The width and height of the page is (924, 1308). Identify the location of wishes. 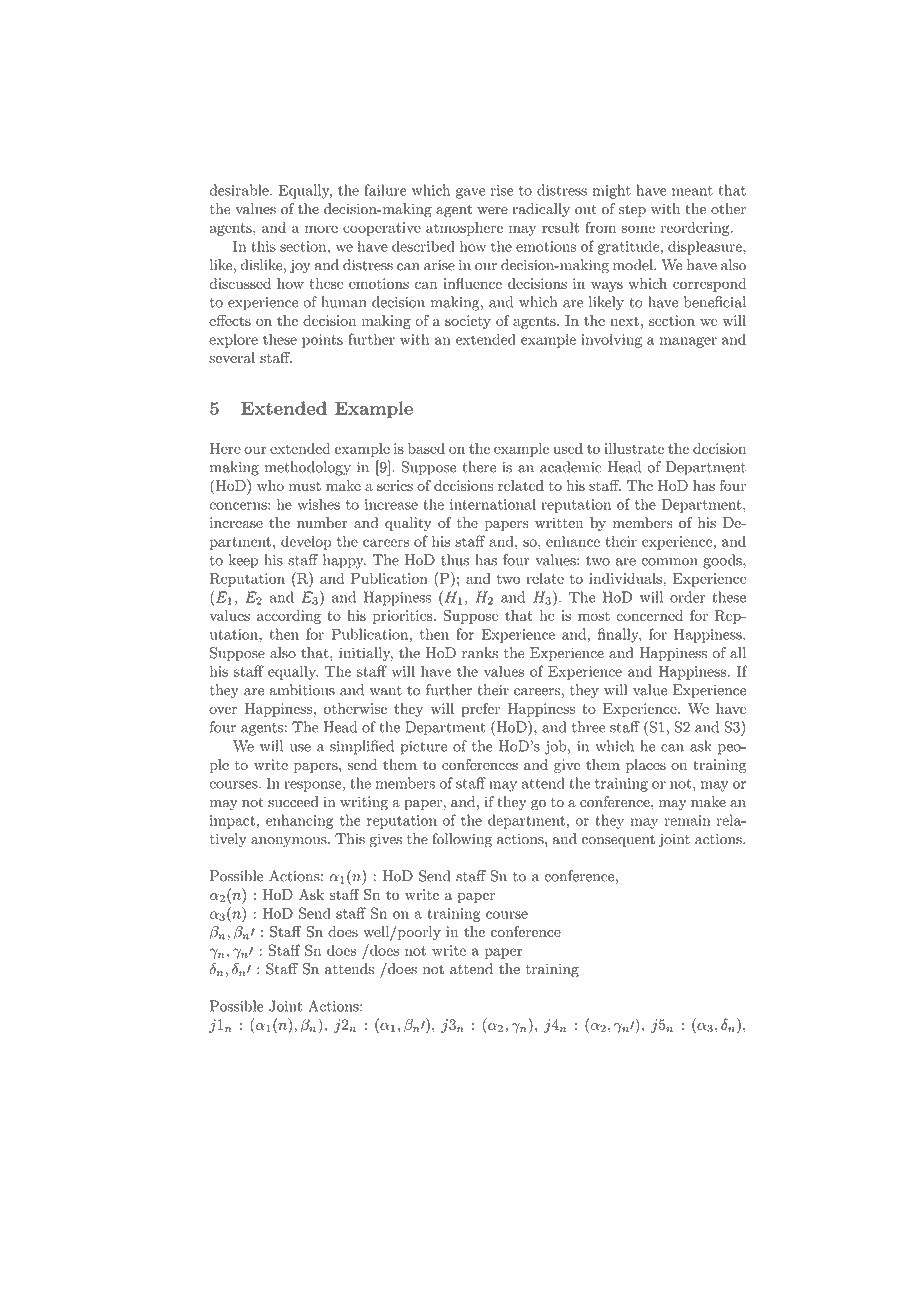
(318, 504).
